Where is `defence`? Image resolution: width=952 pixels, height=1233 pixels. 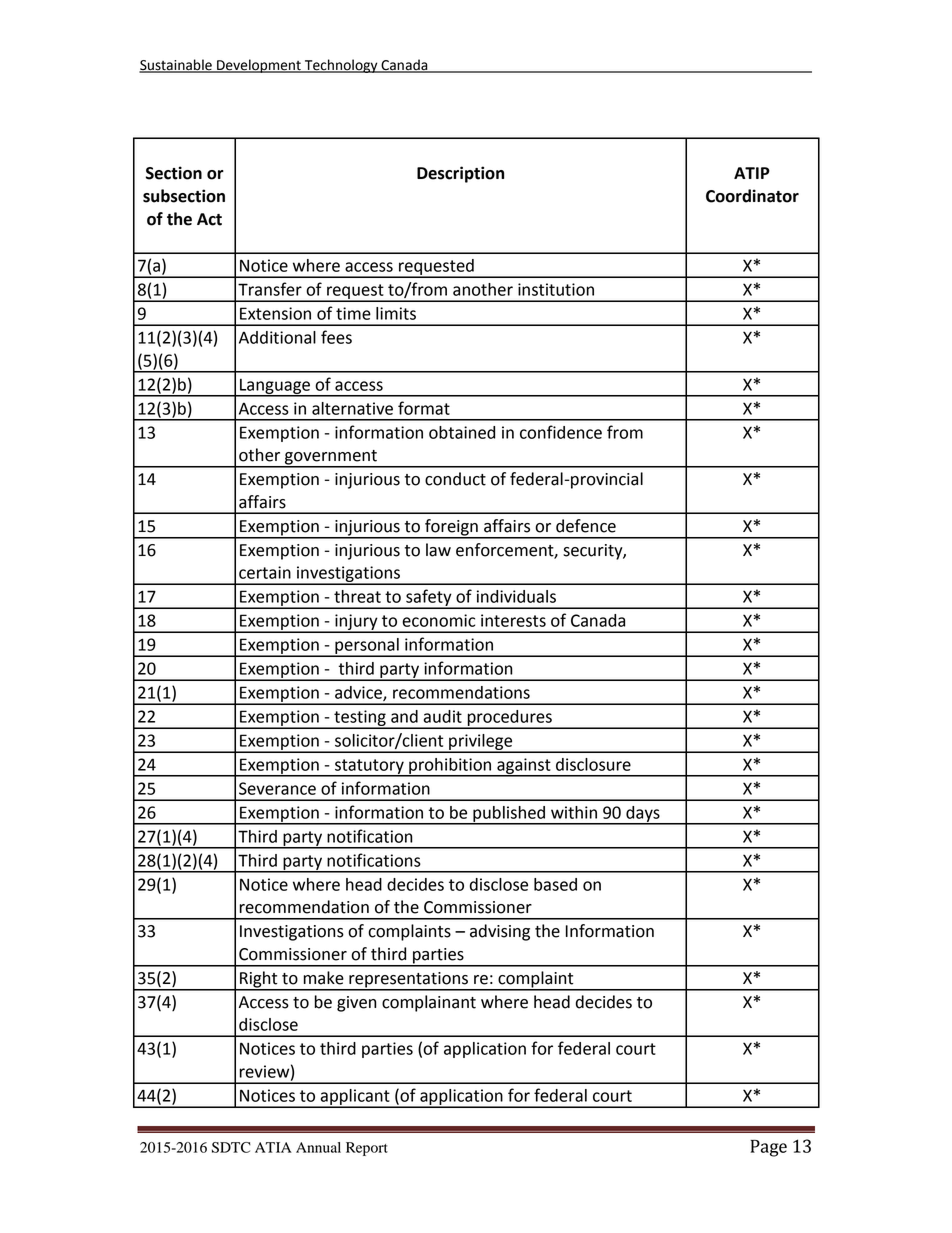
defence is located at coordinates (586, 526).
